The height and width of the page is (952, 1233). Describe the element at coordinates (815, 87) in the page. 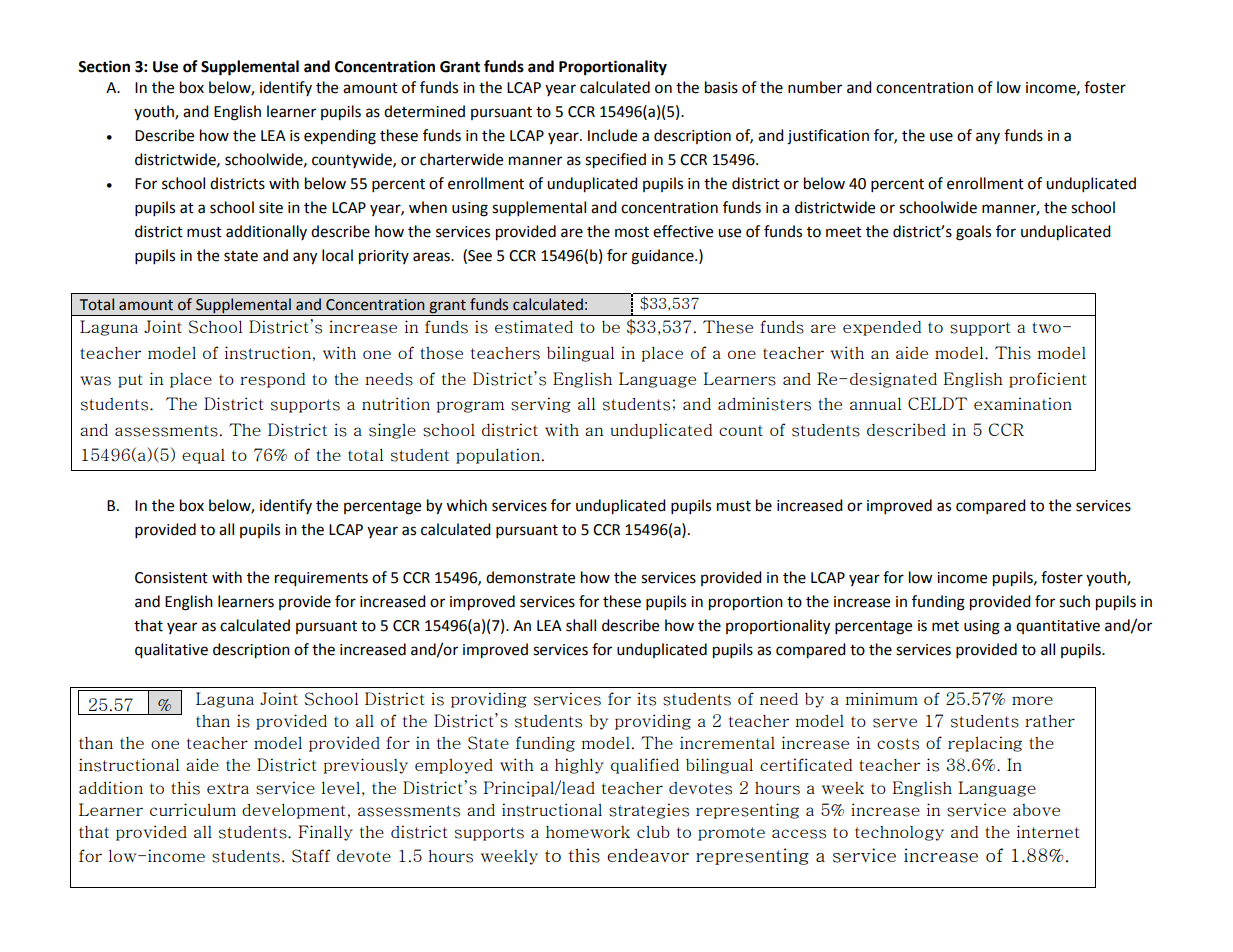

I see `number` at that location.
